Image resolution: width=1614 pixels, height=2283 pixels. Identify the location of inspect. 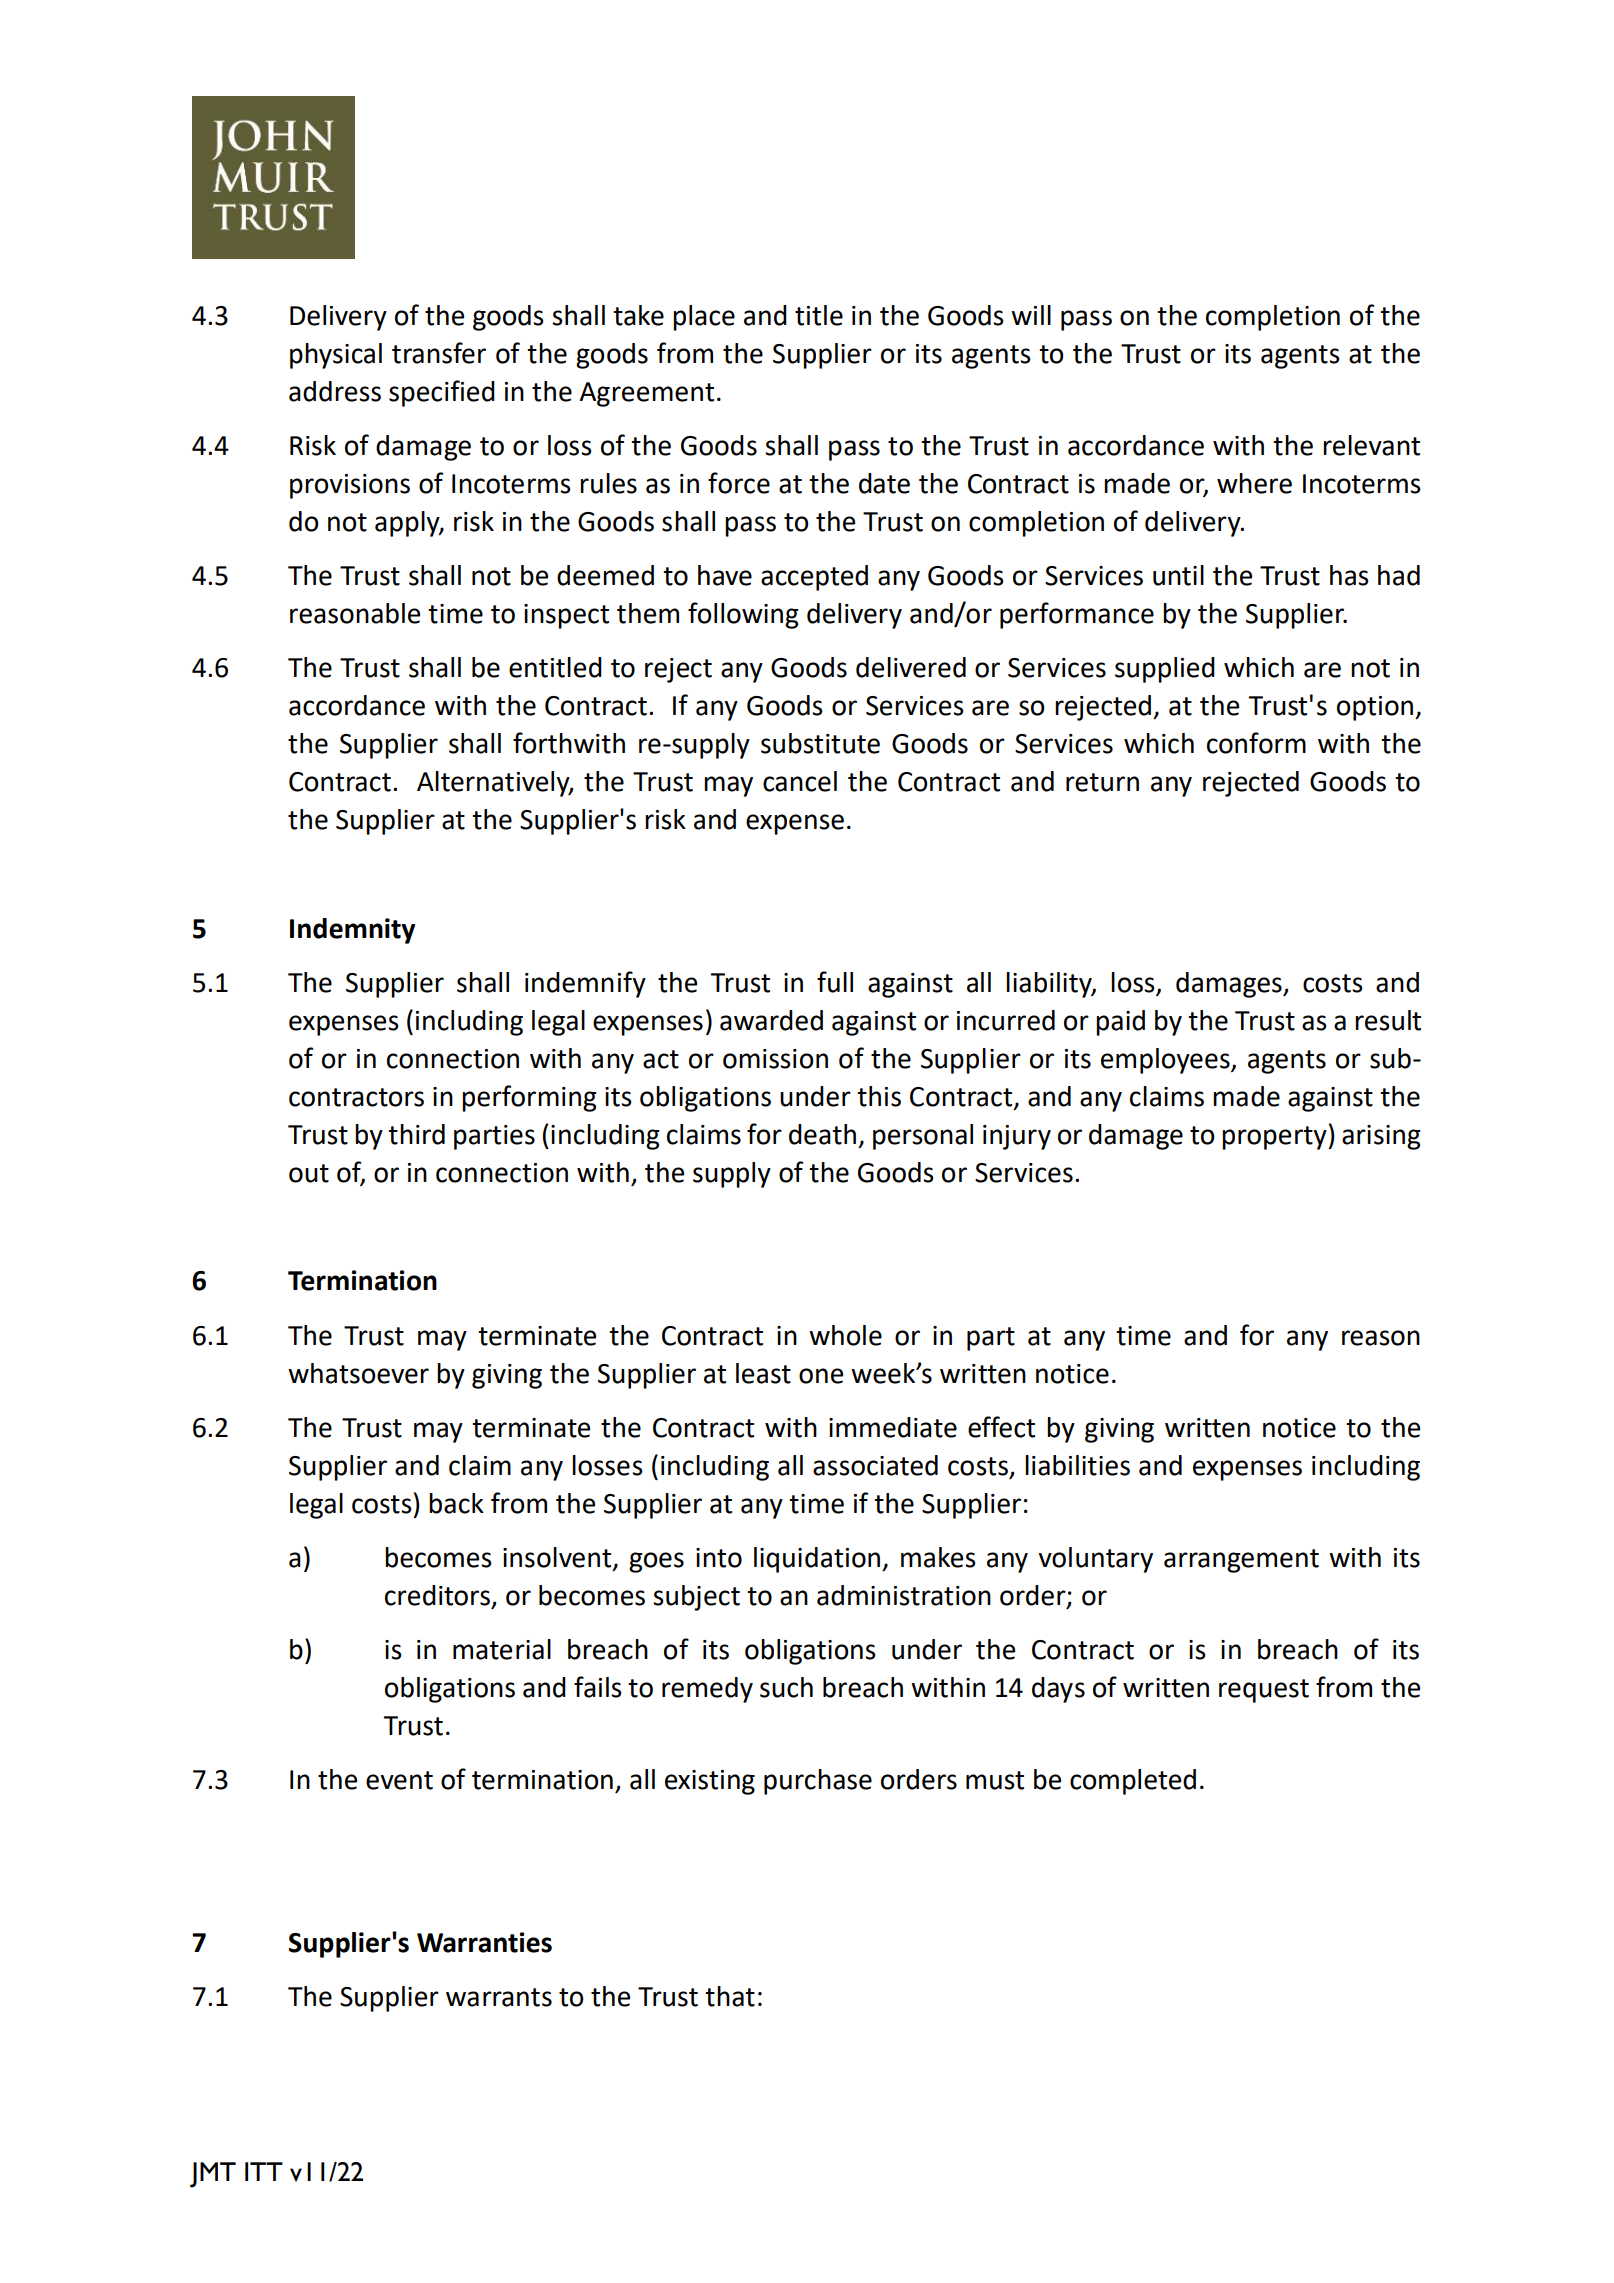
(566, 616).
